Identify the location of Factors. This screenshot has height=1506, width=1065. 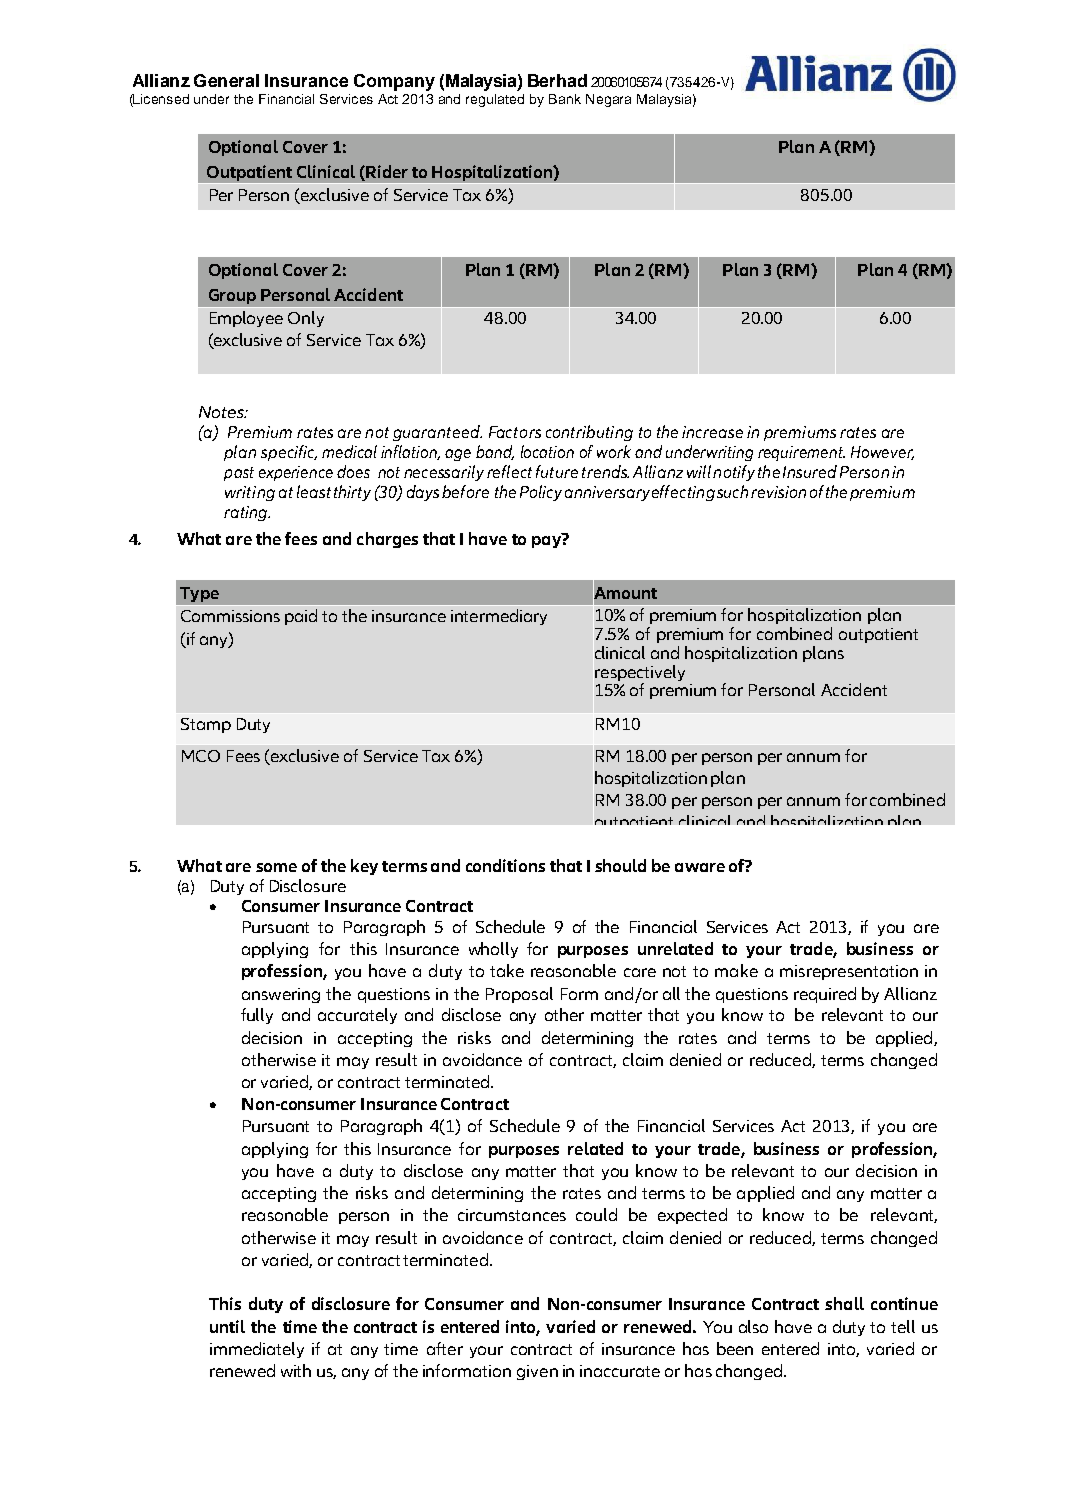
(515, 432).
